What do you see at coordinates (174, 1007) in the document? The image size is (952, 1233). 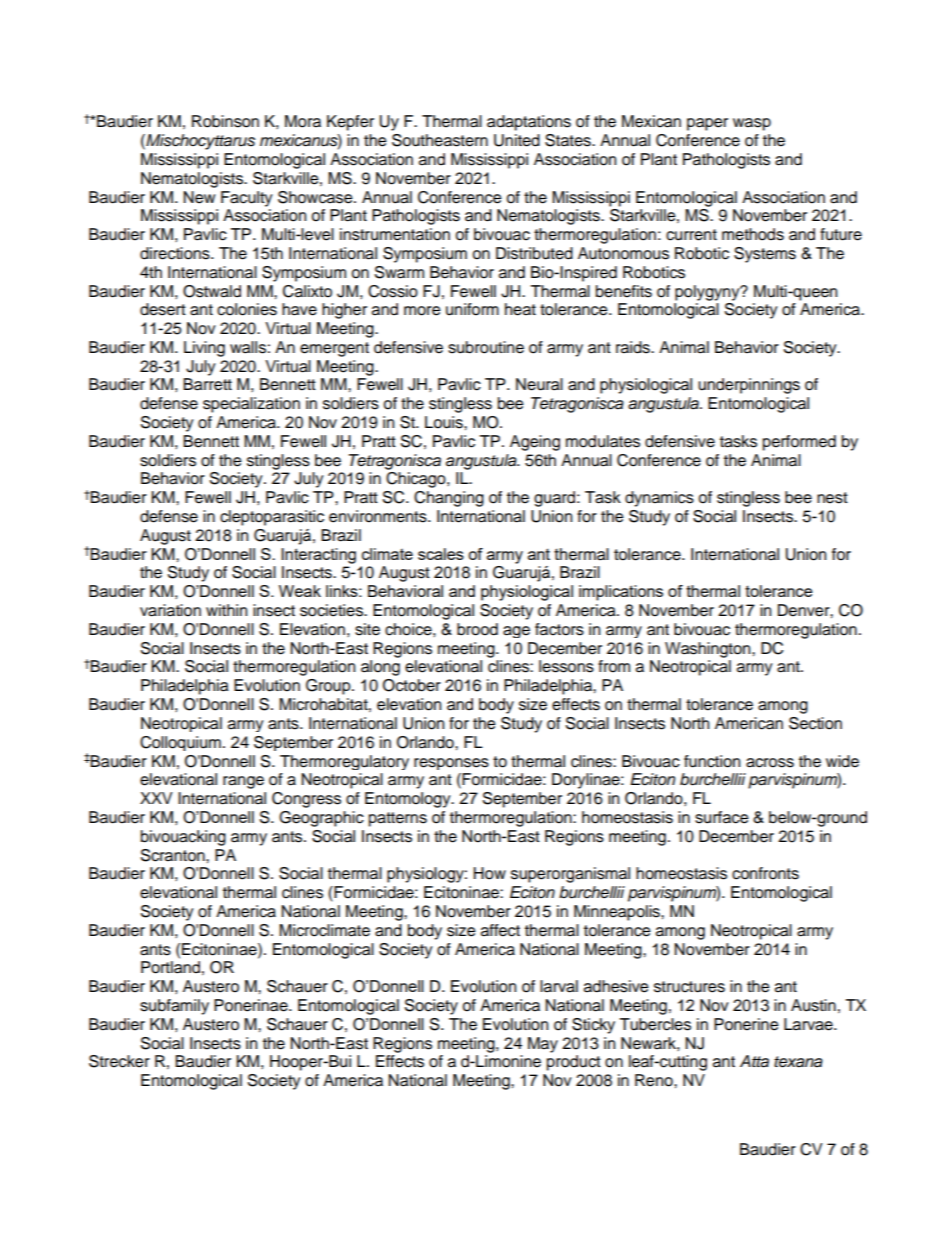 I see `subfamily` at bounding box center [174, 1007].
